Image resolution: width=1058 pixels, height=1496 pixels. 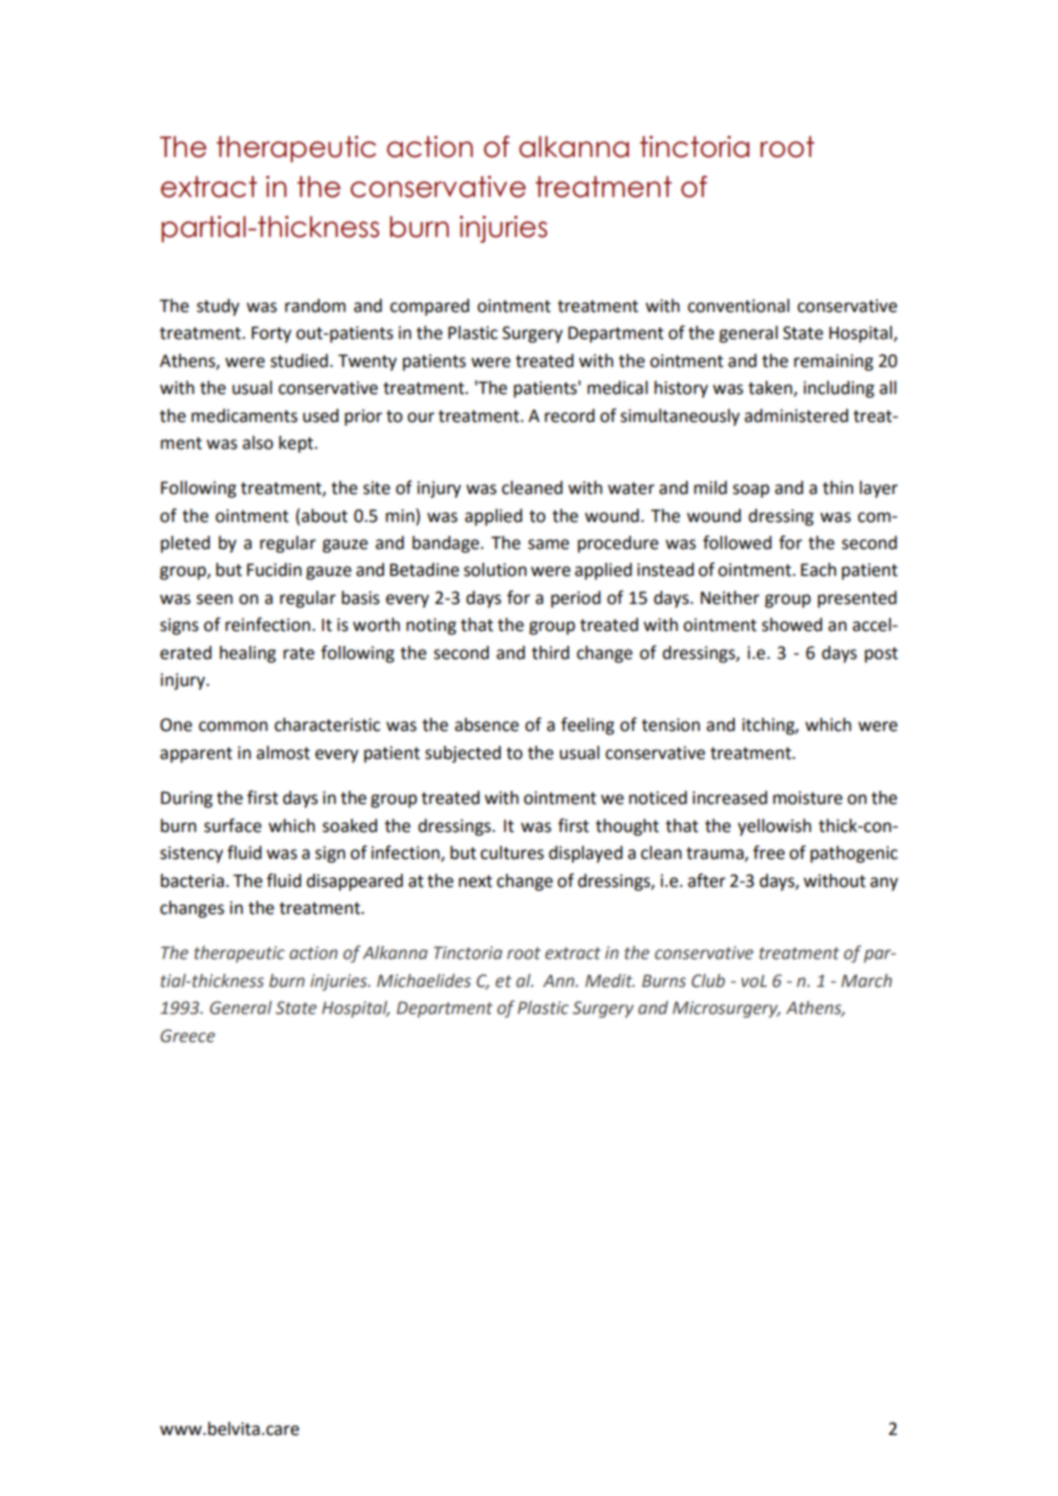 What do you see at coordinates (283, 753) in the screenshot?
I see `almost` at bounding box center [283, 753].
